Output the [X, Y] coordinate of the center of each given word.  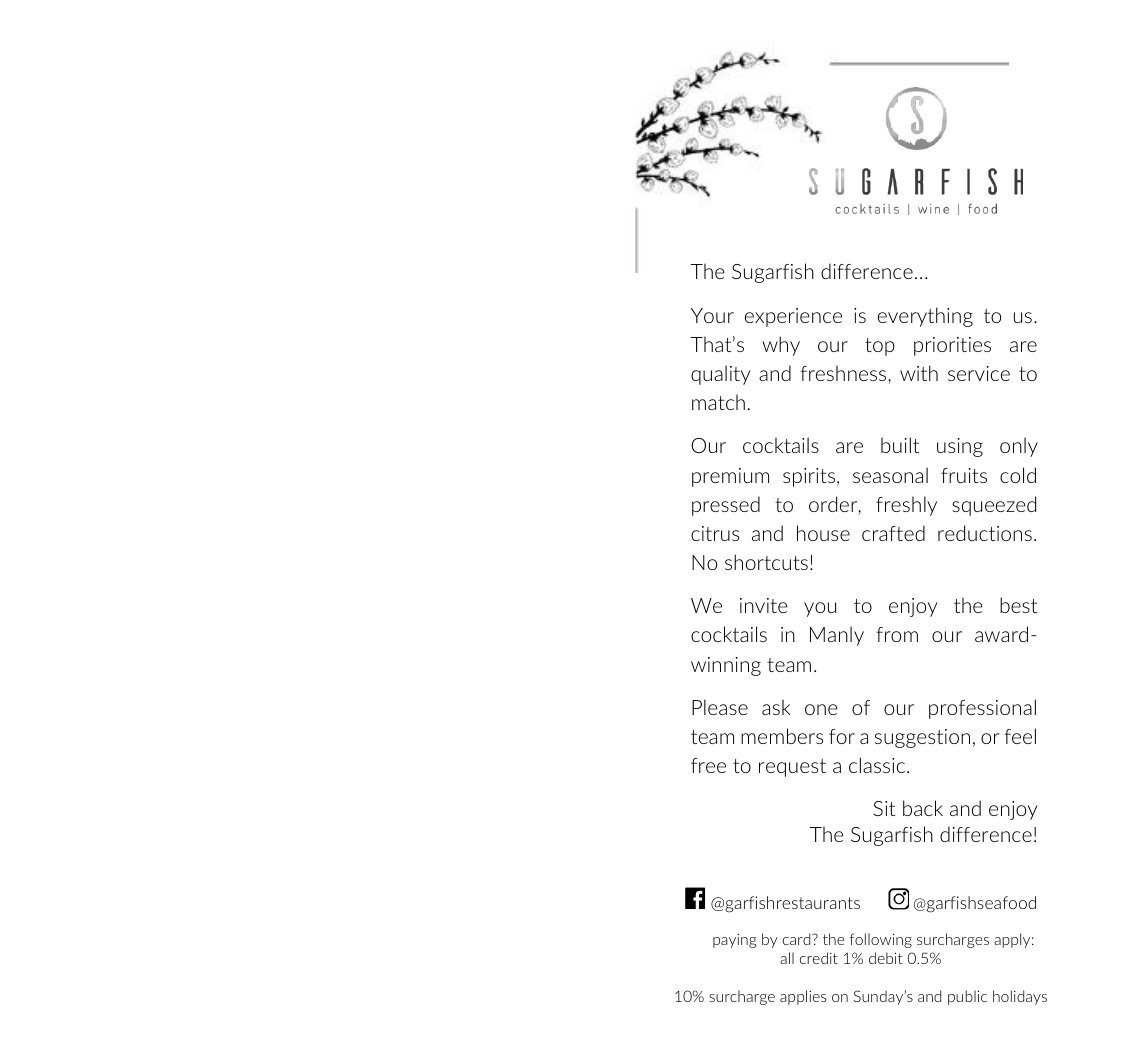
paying [735, 941]
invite [764, 605]
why [781, 346]
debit [886, 958]
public [967, 997]
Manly [837, 636]
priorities [952, 346]
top [880, 347]
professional [982, 709]
